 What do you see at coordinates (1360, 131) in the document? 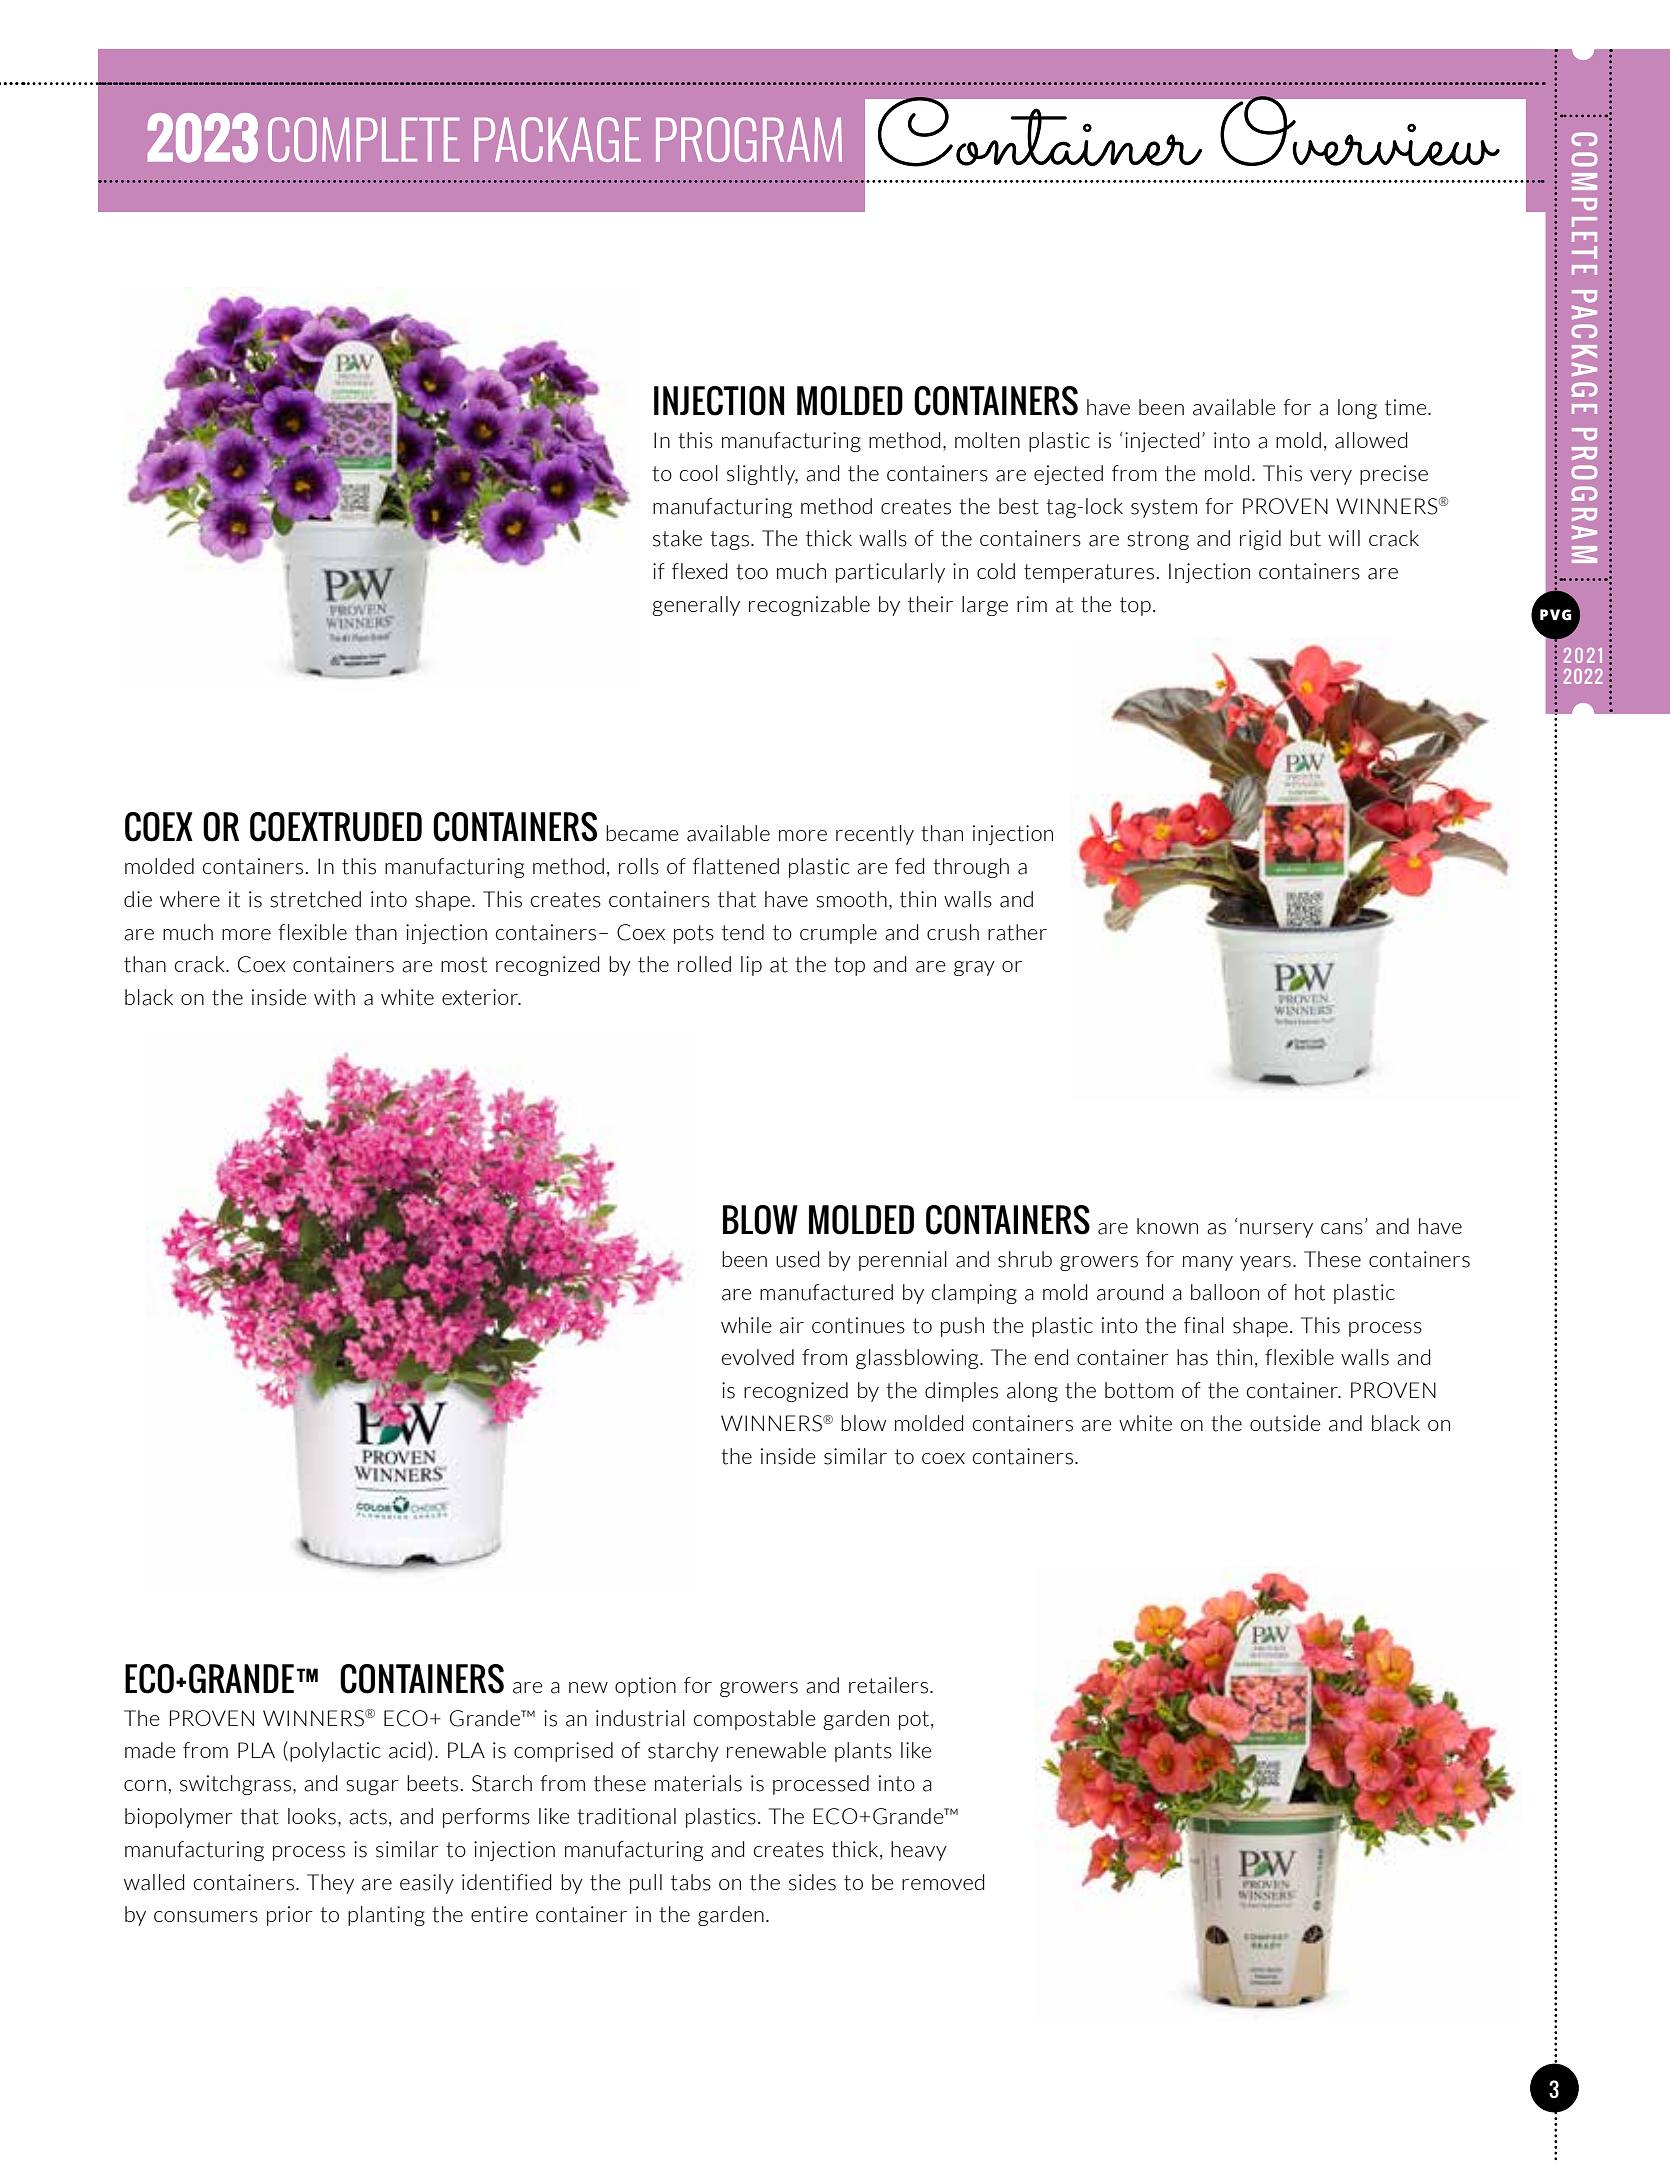
I see `Overview` at bounding box center [1360, 131].
